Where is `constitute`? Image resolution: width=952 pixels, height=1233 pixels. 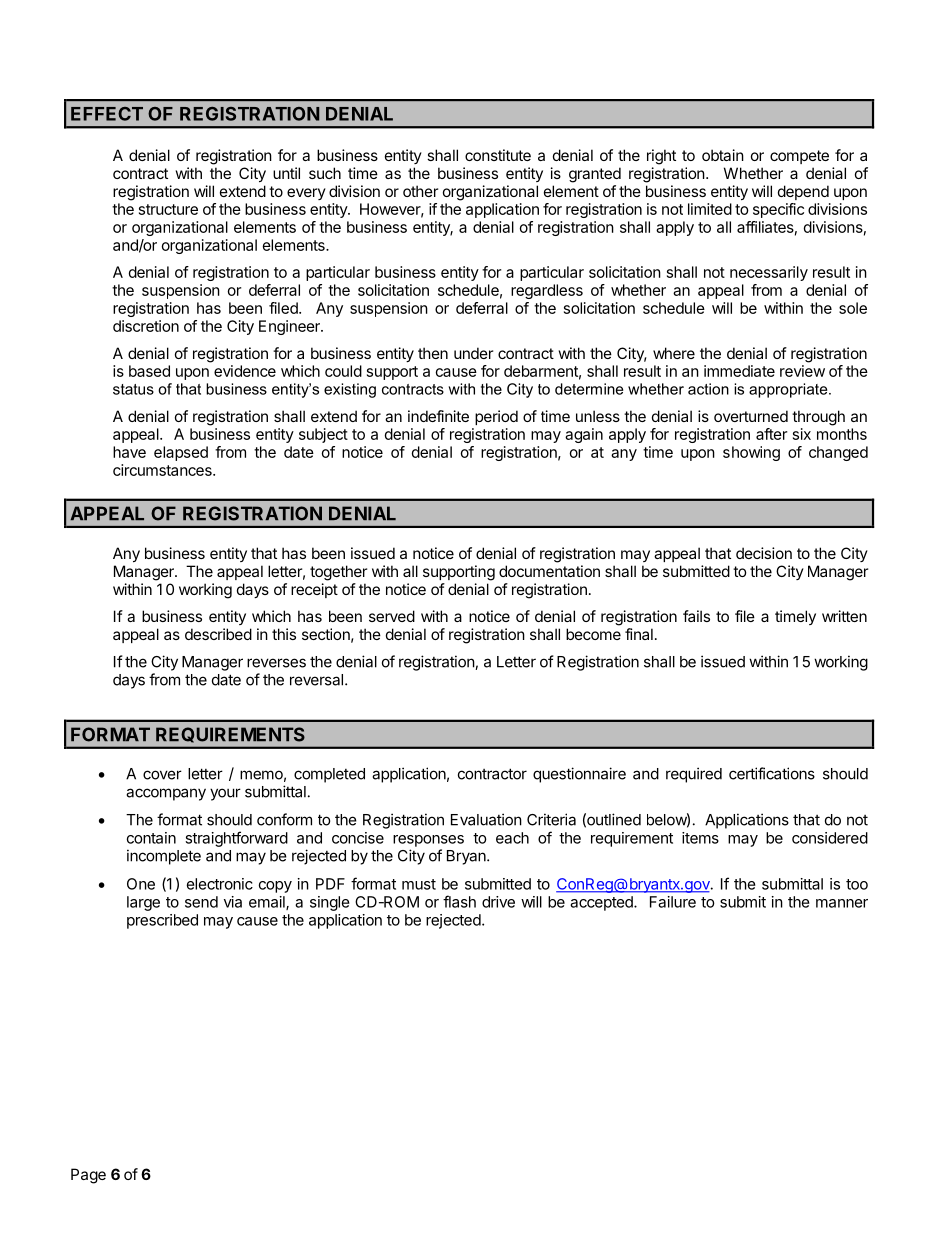 constitute is located at coordinates (498, 155).
